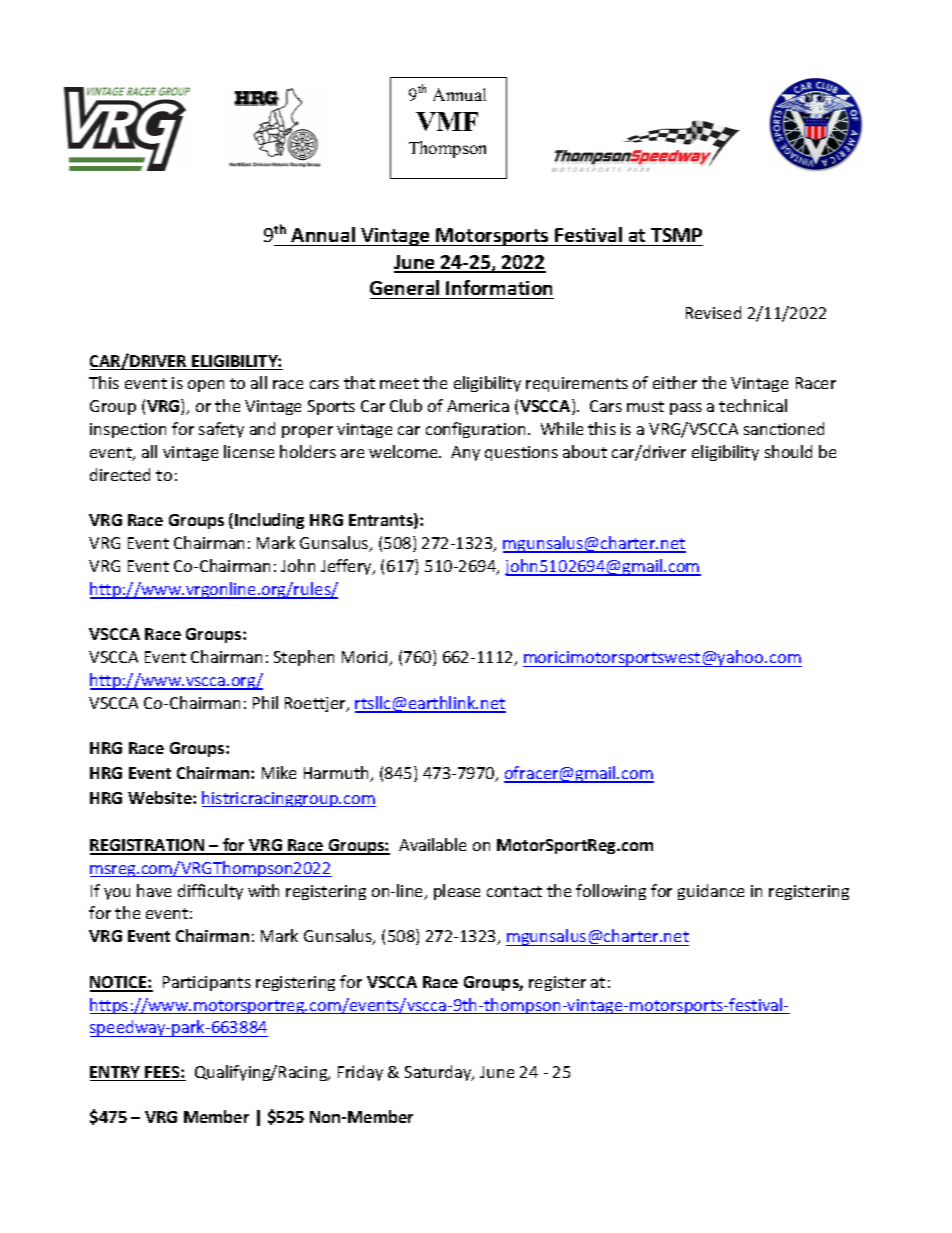 This page has width=952, height=1233. I want to click on VMF, so click(447, 121).
